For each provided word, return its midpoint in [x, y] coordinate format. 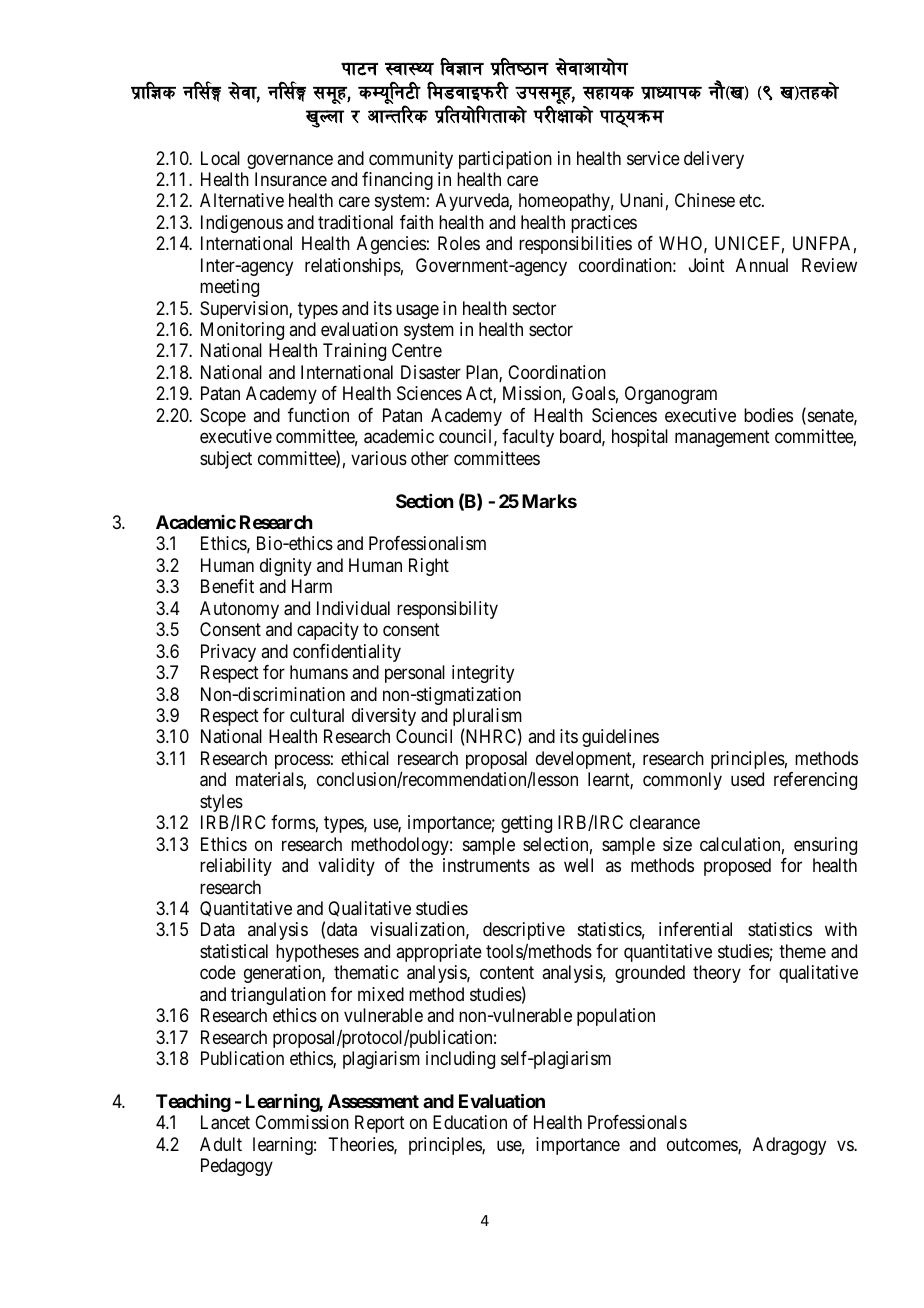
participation [505, 160]
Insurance [291, 179]
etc [751, 201]
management [722, 439]
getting [526, 824]
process [302, 761]
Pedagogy [237, 1167]
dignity [286, 567]
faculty [528, 438]
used [747, 779]
